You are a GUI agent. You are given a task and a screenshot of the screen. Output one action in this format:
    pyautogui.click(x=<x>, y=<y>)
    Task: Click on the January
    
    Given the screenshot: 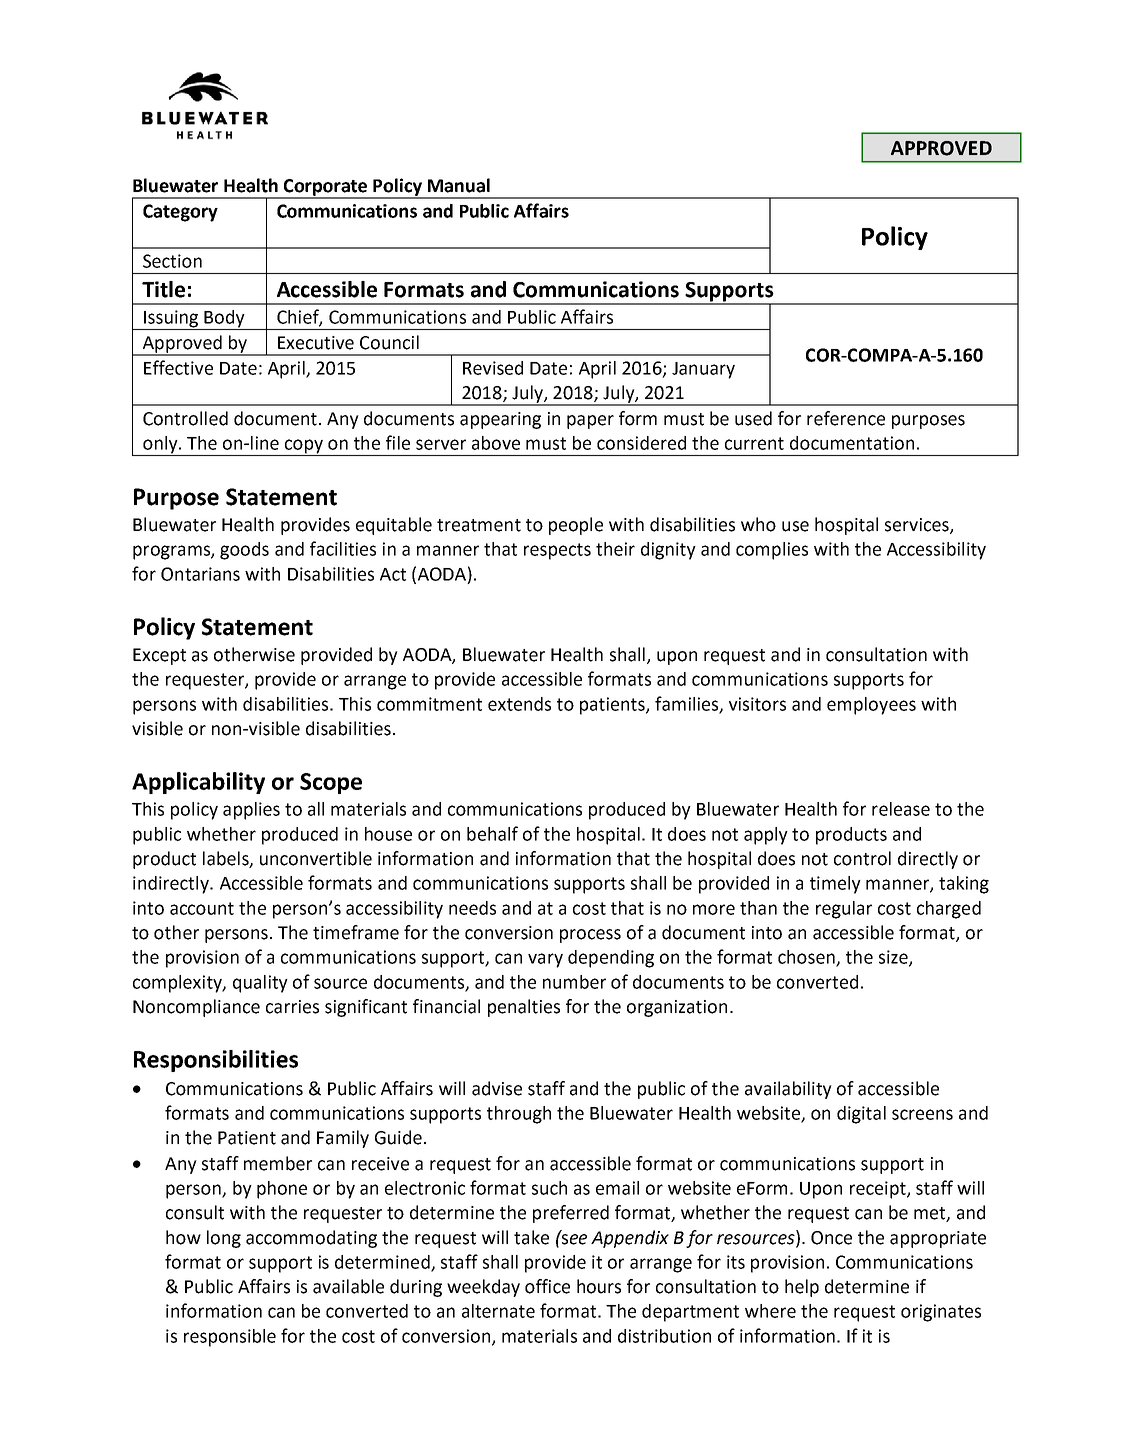 What is the action you would take?
    pyautogui.click(x=703, y=370)
